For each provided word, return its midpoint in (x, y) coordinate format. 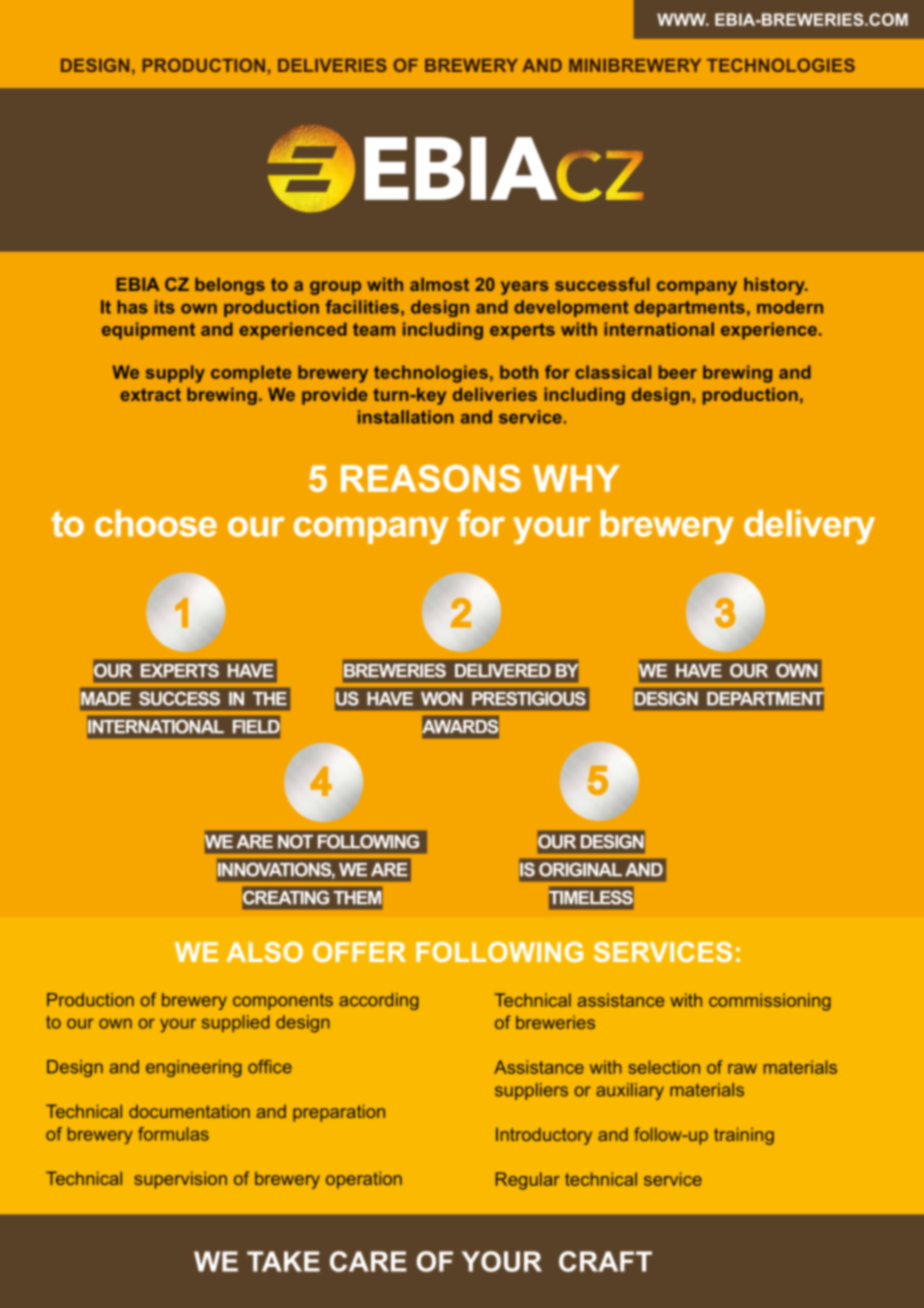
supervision (180, 1180)
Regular (528, 1181)
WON (442, 698)
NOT (295, 841)
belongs (230, 286)
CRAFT (605, 1261)
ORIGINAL (580, 869)
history (775, 286)
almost (439, 284)
